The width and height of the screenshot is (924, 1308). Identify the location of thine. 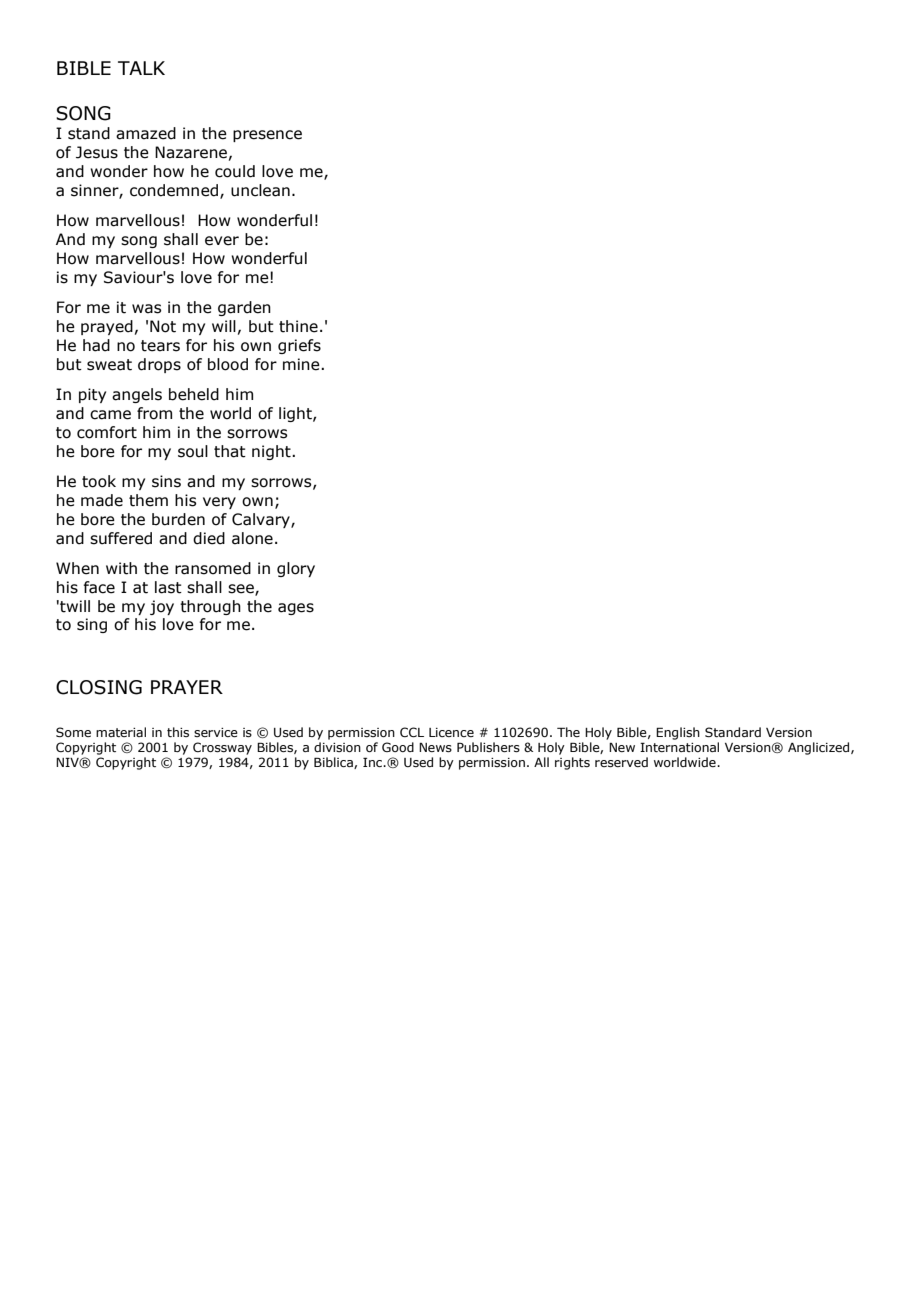
(298, 326).
